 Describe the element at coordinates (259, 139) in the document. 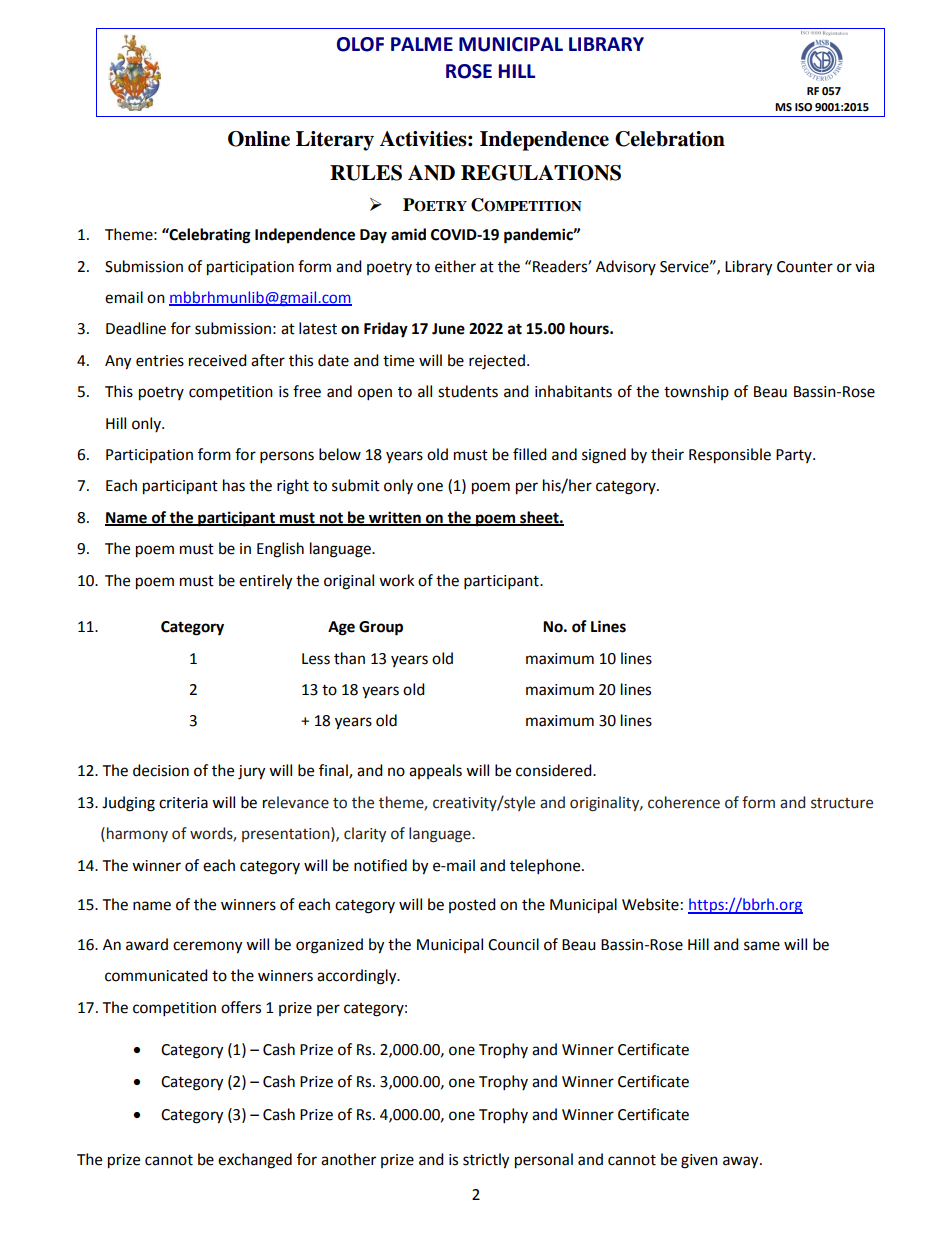

I see `Online` at that location.
